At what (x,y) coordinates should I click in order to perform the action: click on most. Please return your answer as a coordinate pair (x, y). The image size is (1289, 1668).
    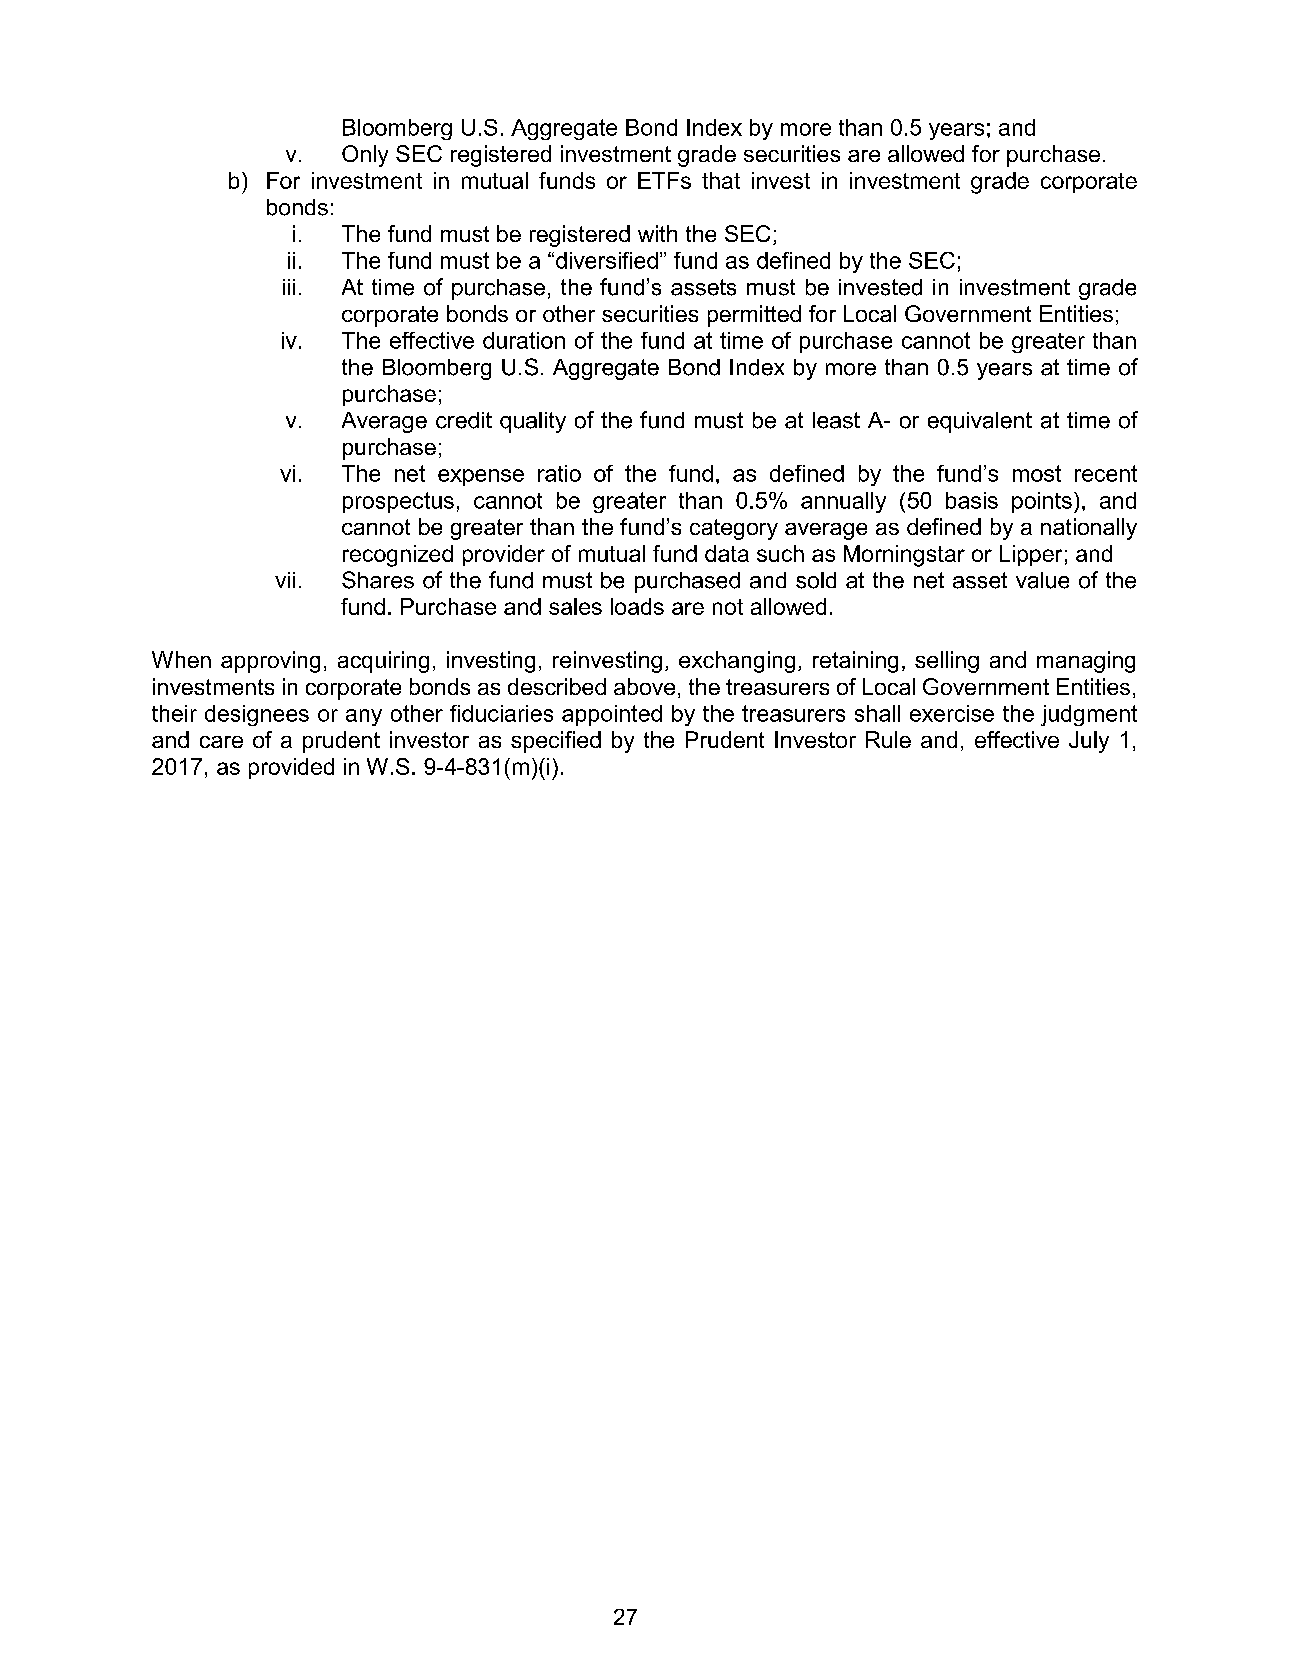
    Looking at the image, I should click on (1037, 473).
